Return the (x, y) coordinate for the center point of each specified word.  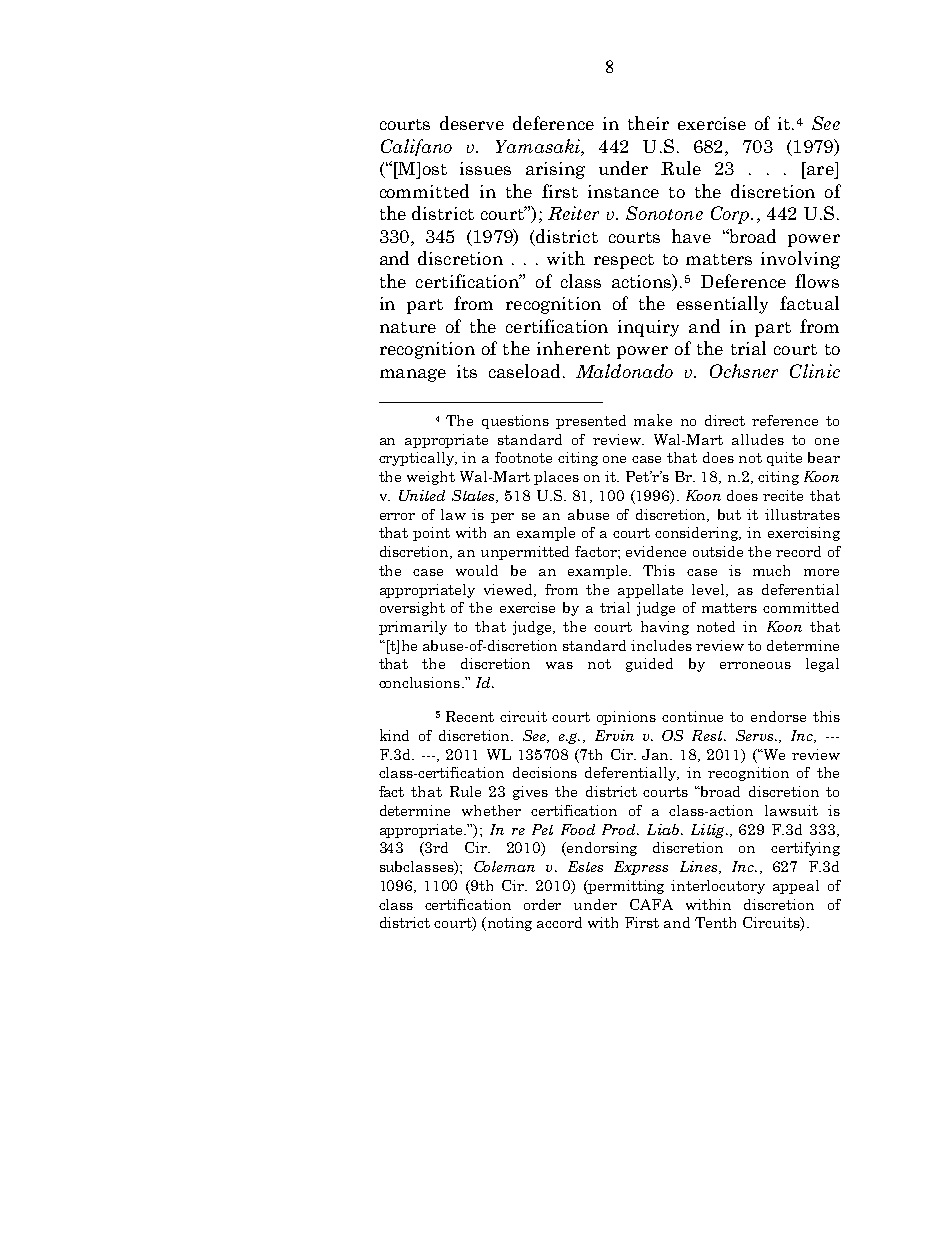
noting (508, 924)
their (648, 123)
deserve (472, 123)
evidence (656, 551)
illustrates (802, 514)
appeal (796, 887)
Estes (585, 866)
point (431, 534)
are (820, 170)
